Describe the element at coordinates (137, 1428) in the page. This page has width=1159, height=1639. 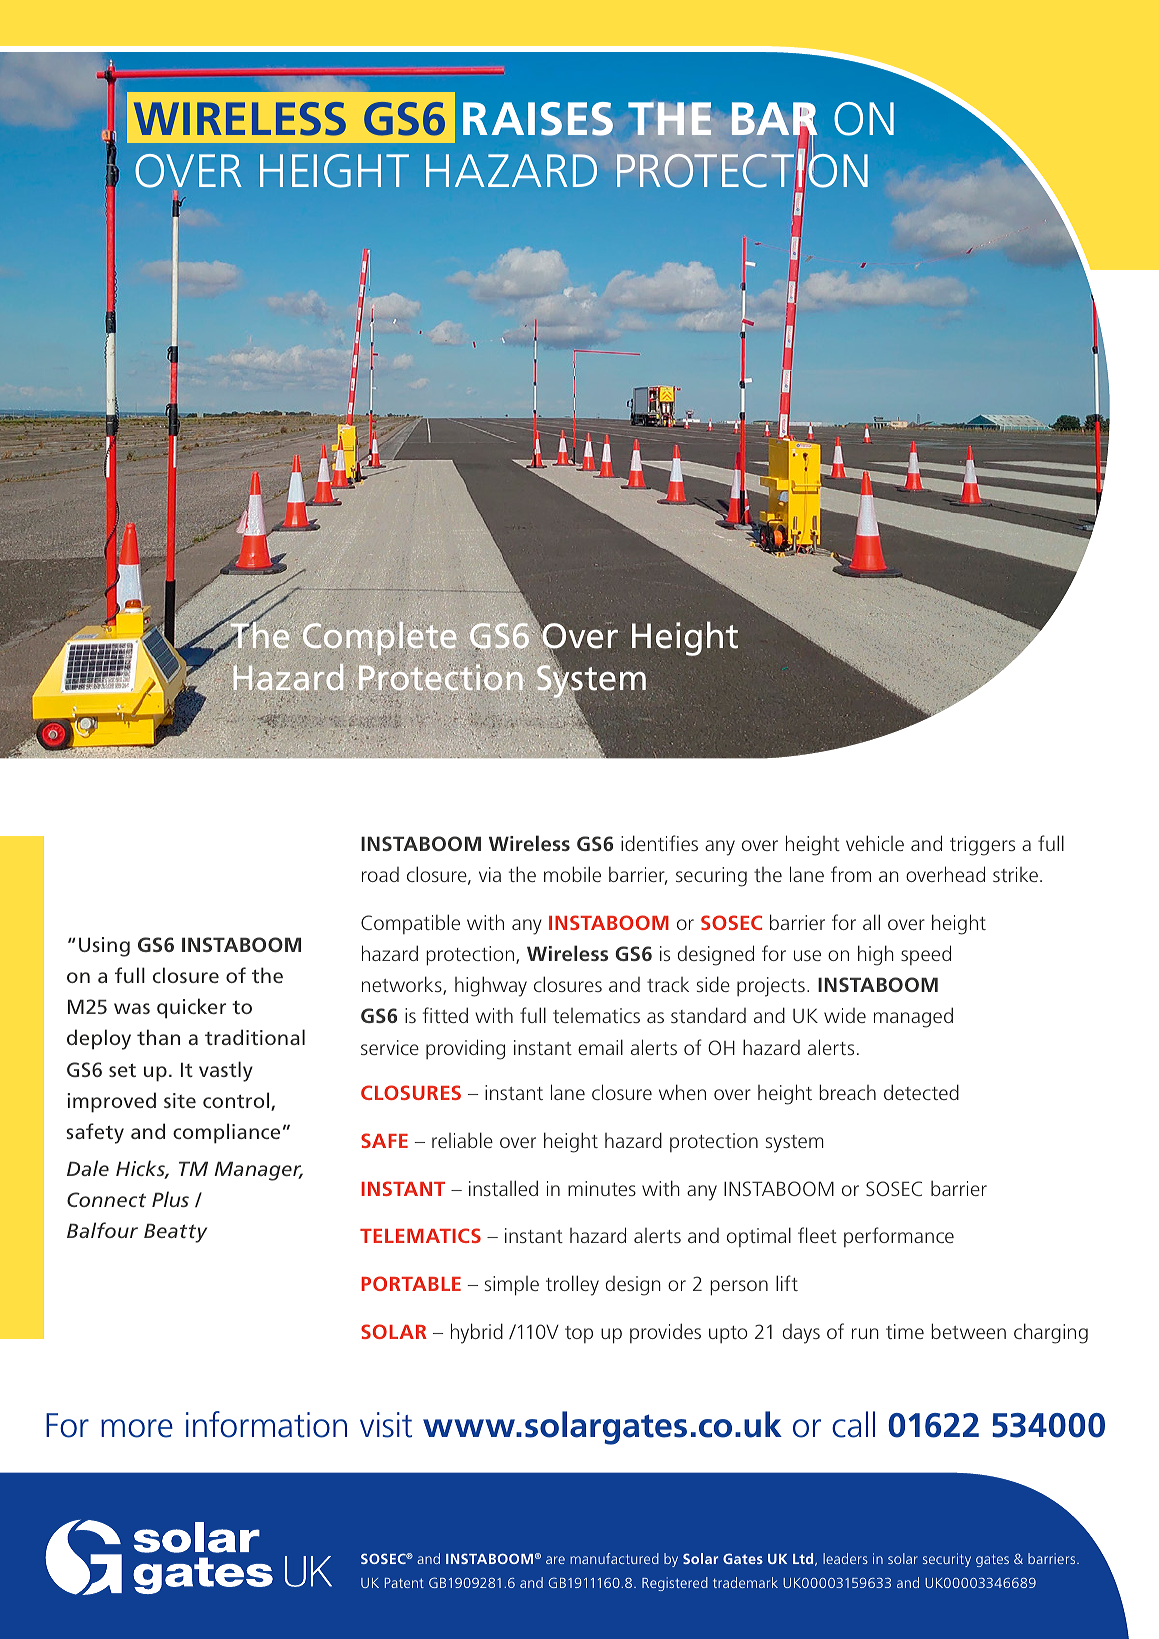
I see `more` at that location.
